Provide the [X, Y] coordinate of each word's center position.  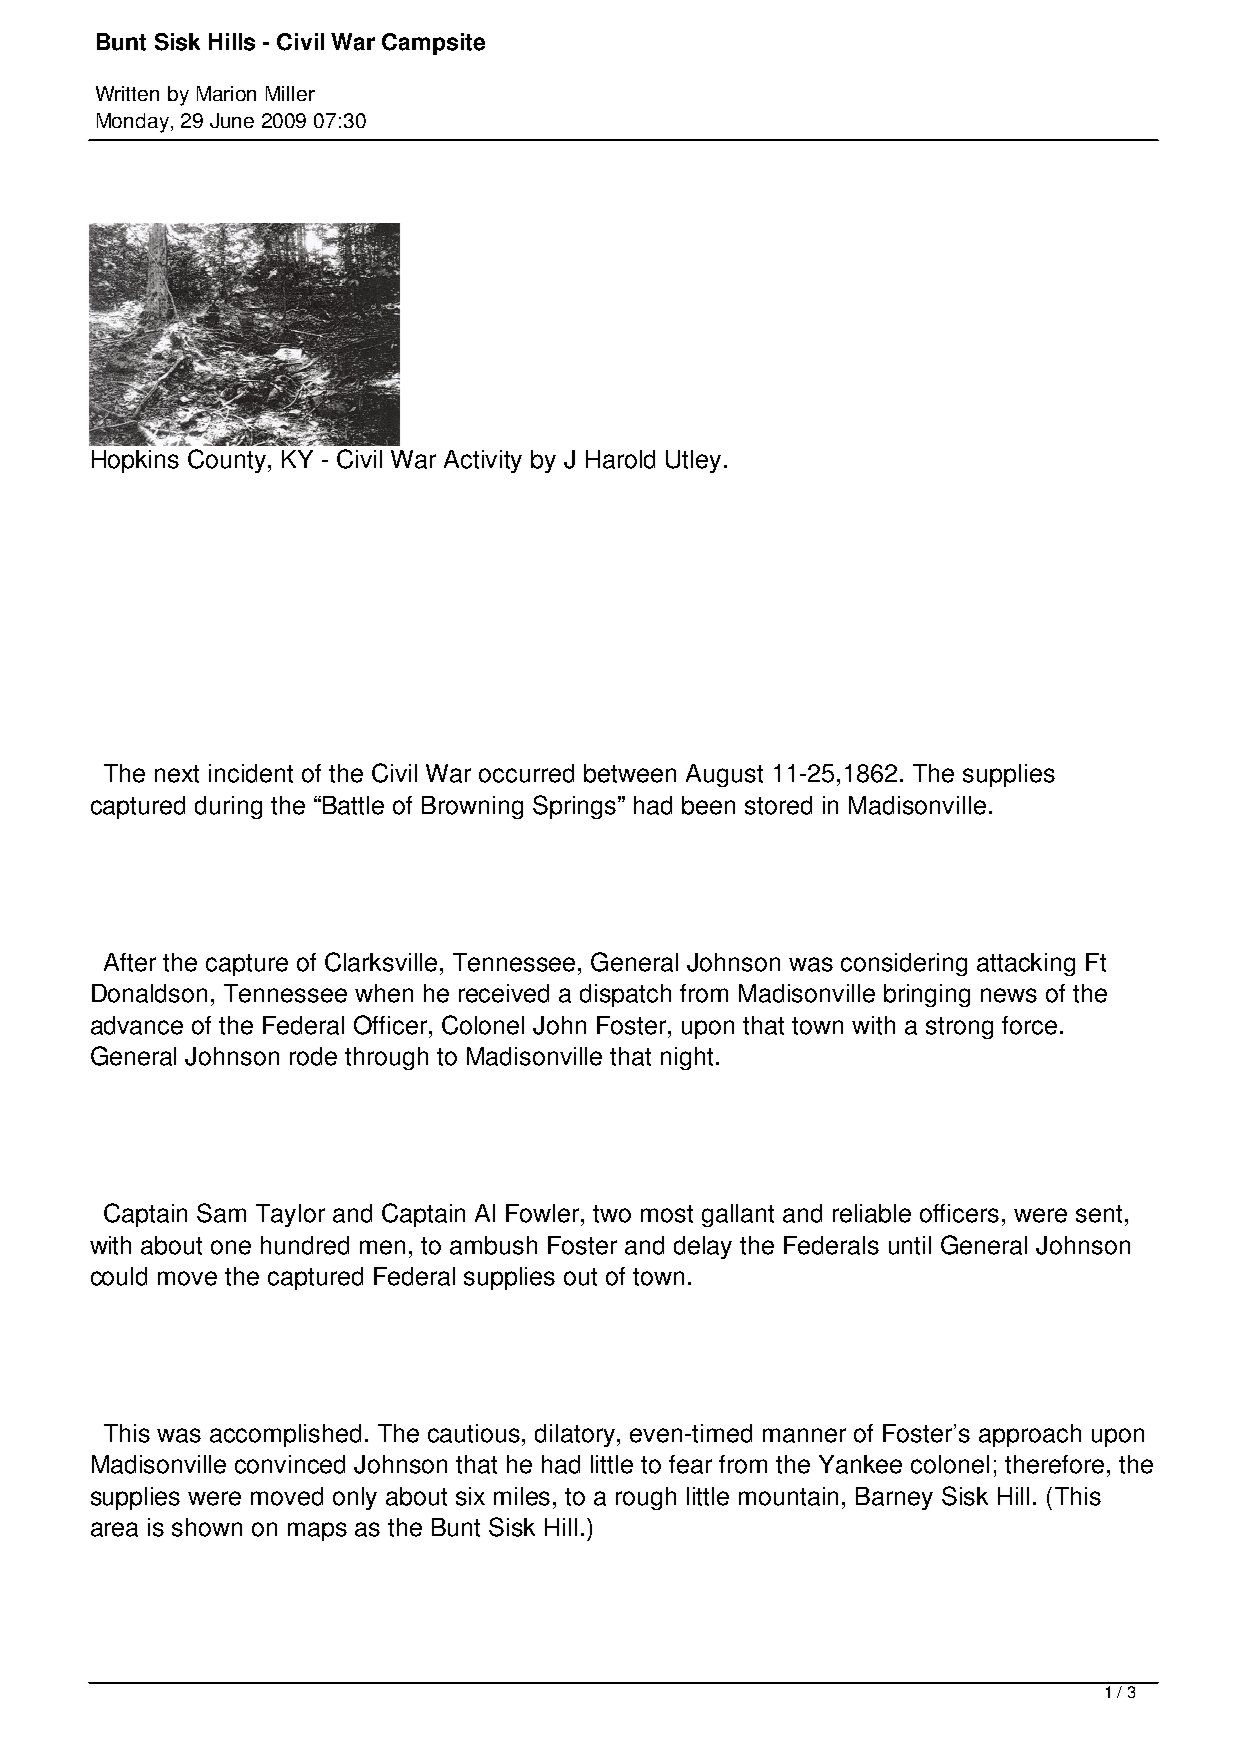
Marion [226, 93]
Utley [693, 461]
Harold [620, 459]
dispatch [625, 995]
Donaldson [149, 993]
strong [959, 1028]
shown [207, 1527]
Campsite [433, 44]
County [228, 461]
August [724, 775]
